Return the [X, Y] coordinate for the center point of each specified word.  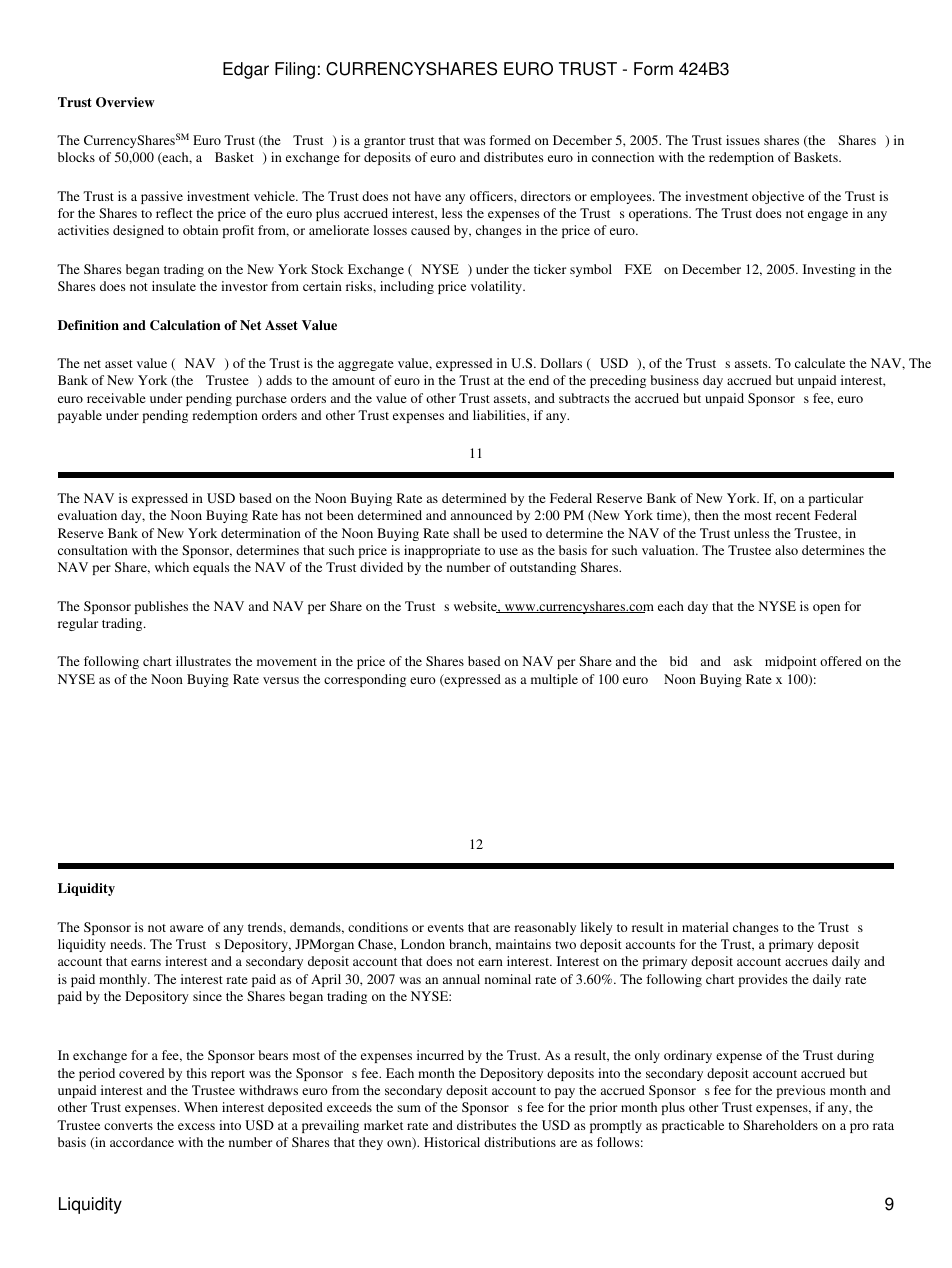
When [201, 1107]
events [446, 928]
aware [187, 928]
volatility [497, 287]
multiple [554, 680]
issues [743, 140]
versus [281, 680]
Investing [829, 270]
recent [793, 516]
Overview [125, 102]
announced [481, 515]
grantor [384, 142]
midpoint [791, 662]
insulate [174, 286]
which [172, 567]
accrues [806, 962]
